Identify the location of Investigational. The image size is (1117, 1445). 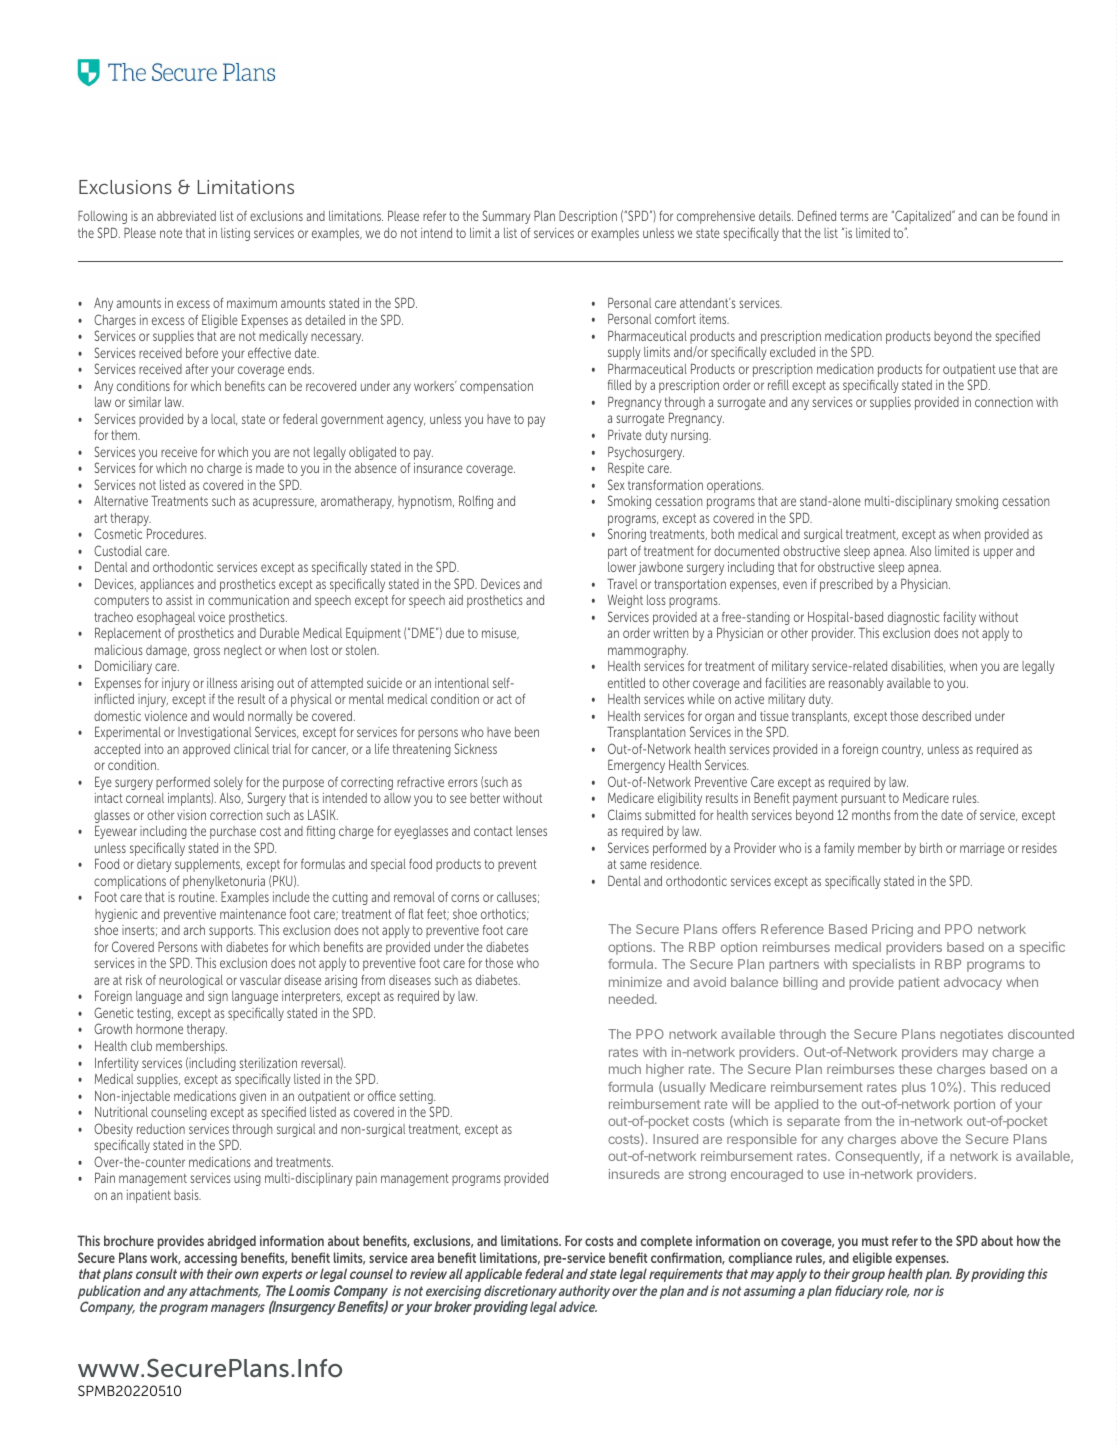
(214, 733).
